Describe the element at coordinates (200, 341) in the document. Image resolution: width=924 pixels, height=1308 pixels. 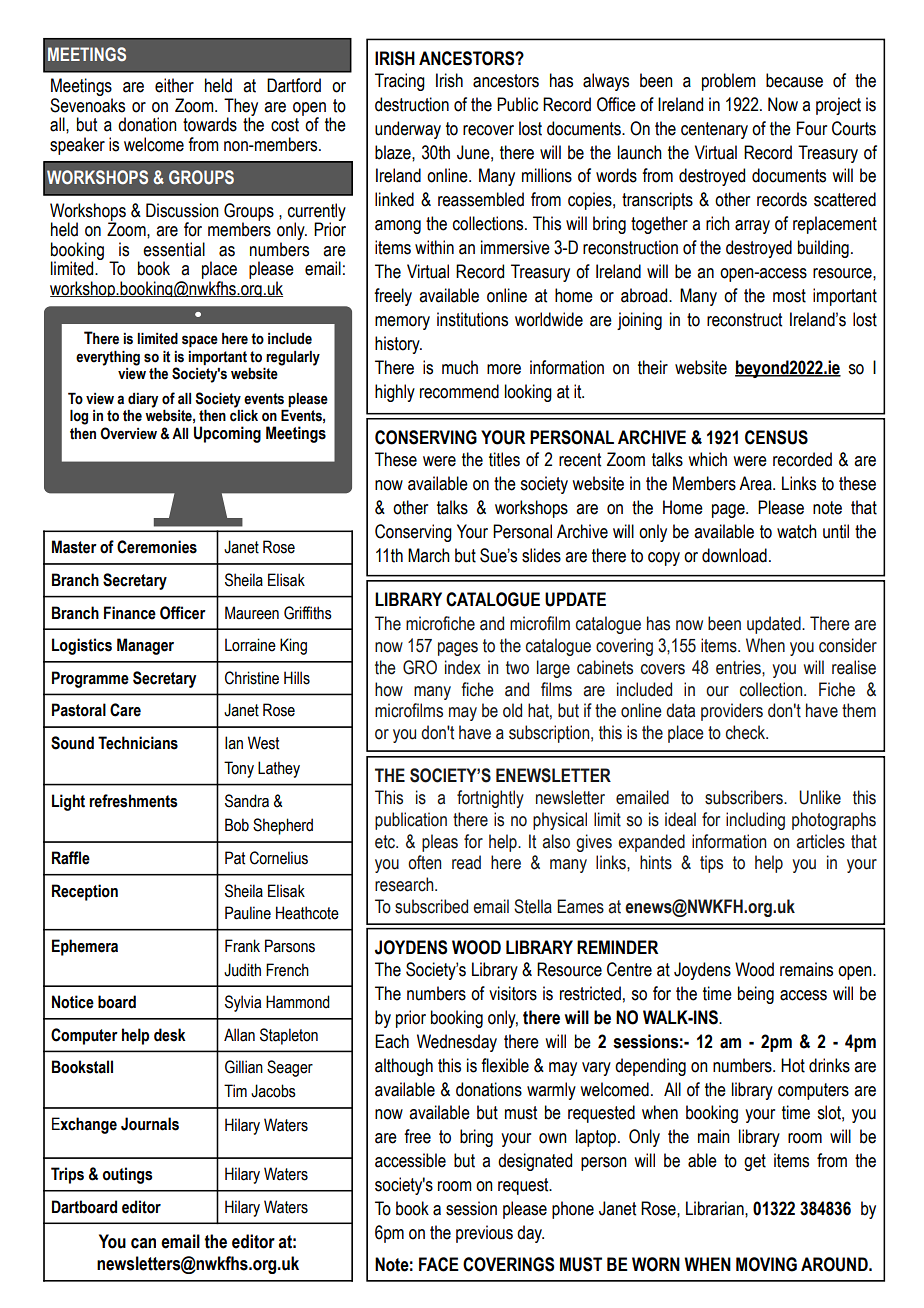
I see `space` at that location.
